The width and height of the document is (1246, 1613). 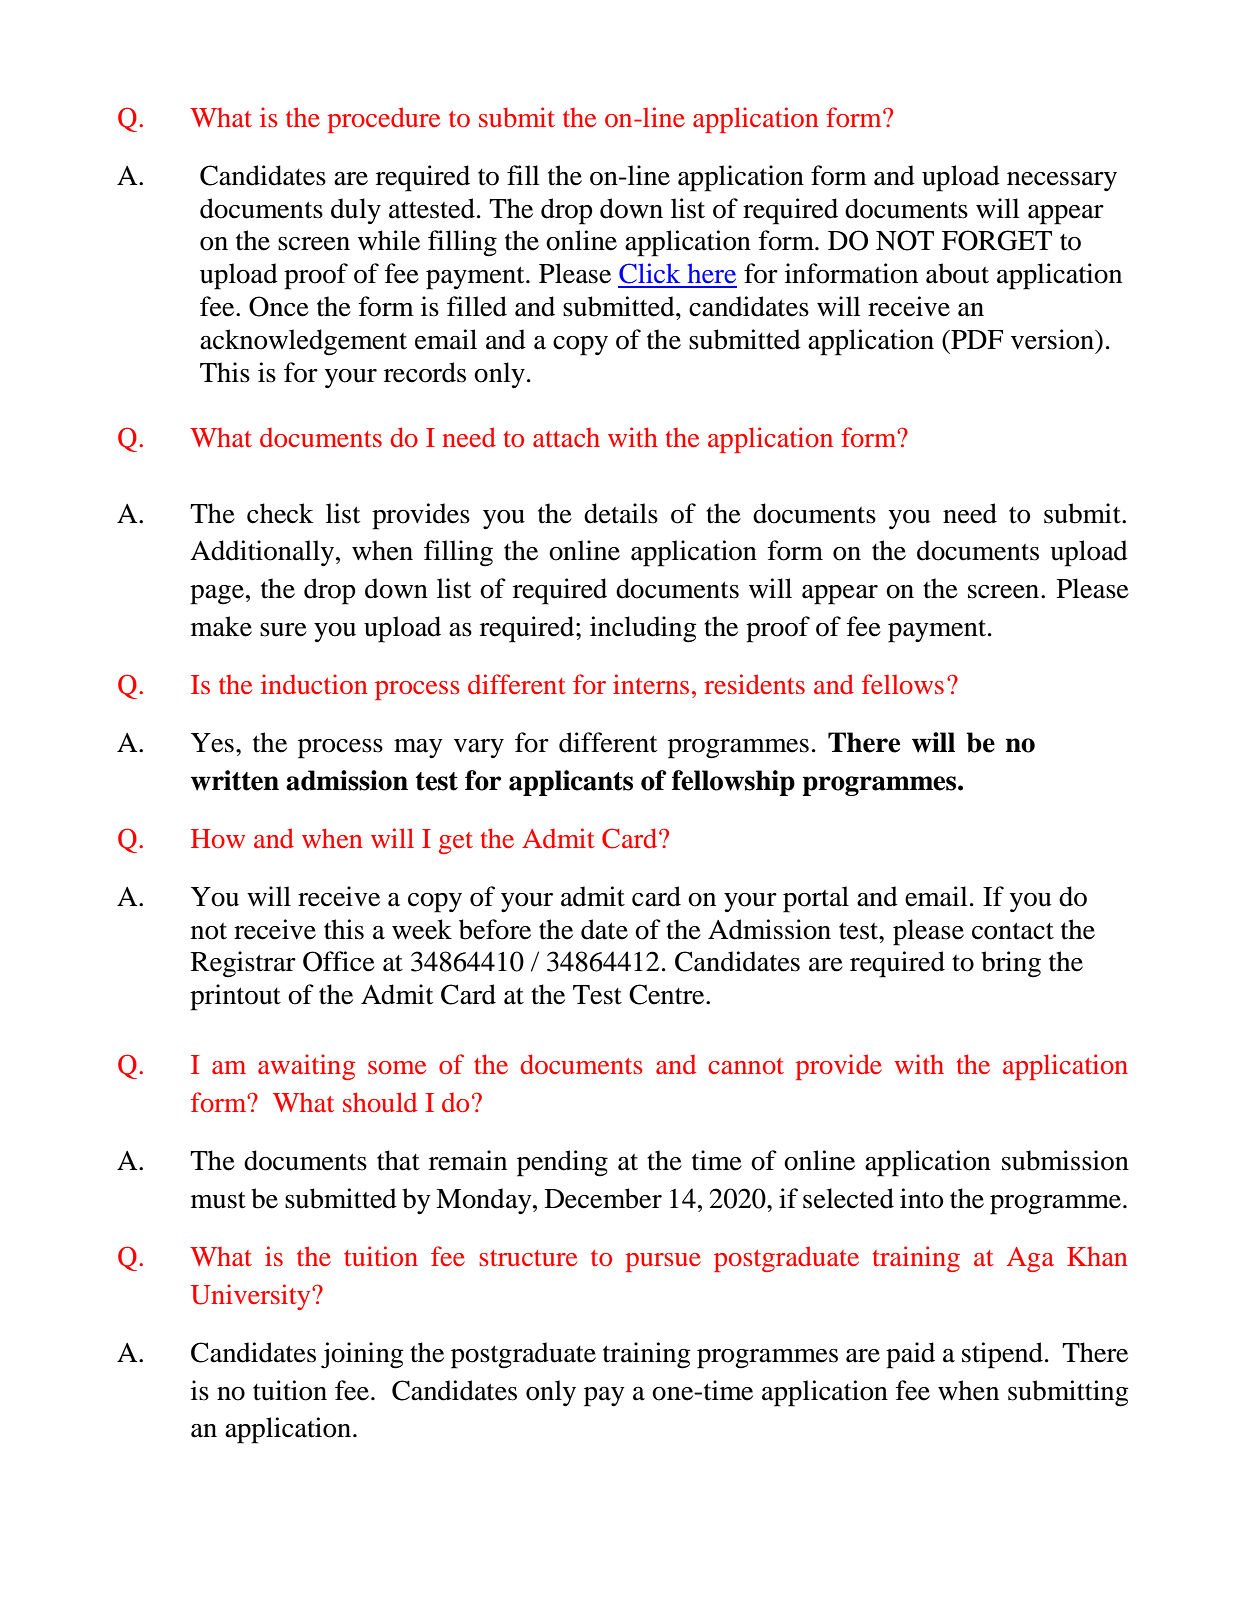 I want to click on PDF, so click(x=976, y=339).
